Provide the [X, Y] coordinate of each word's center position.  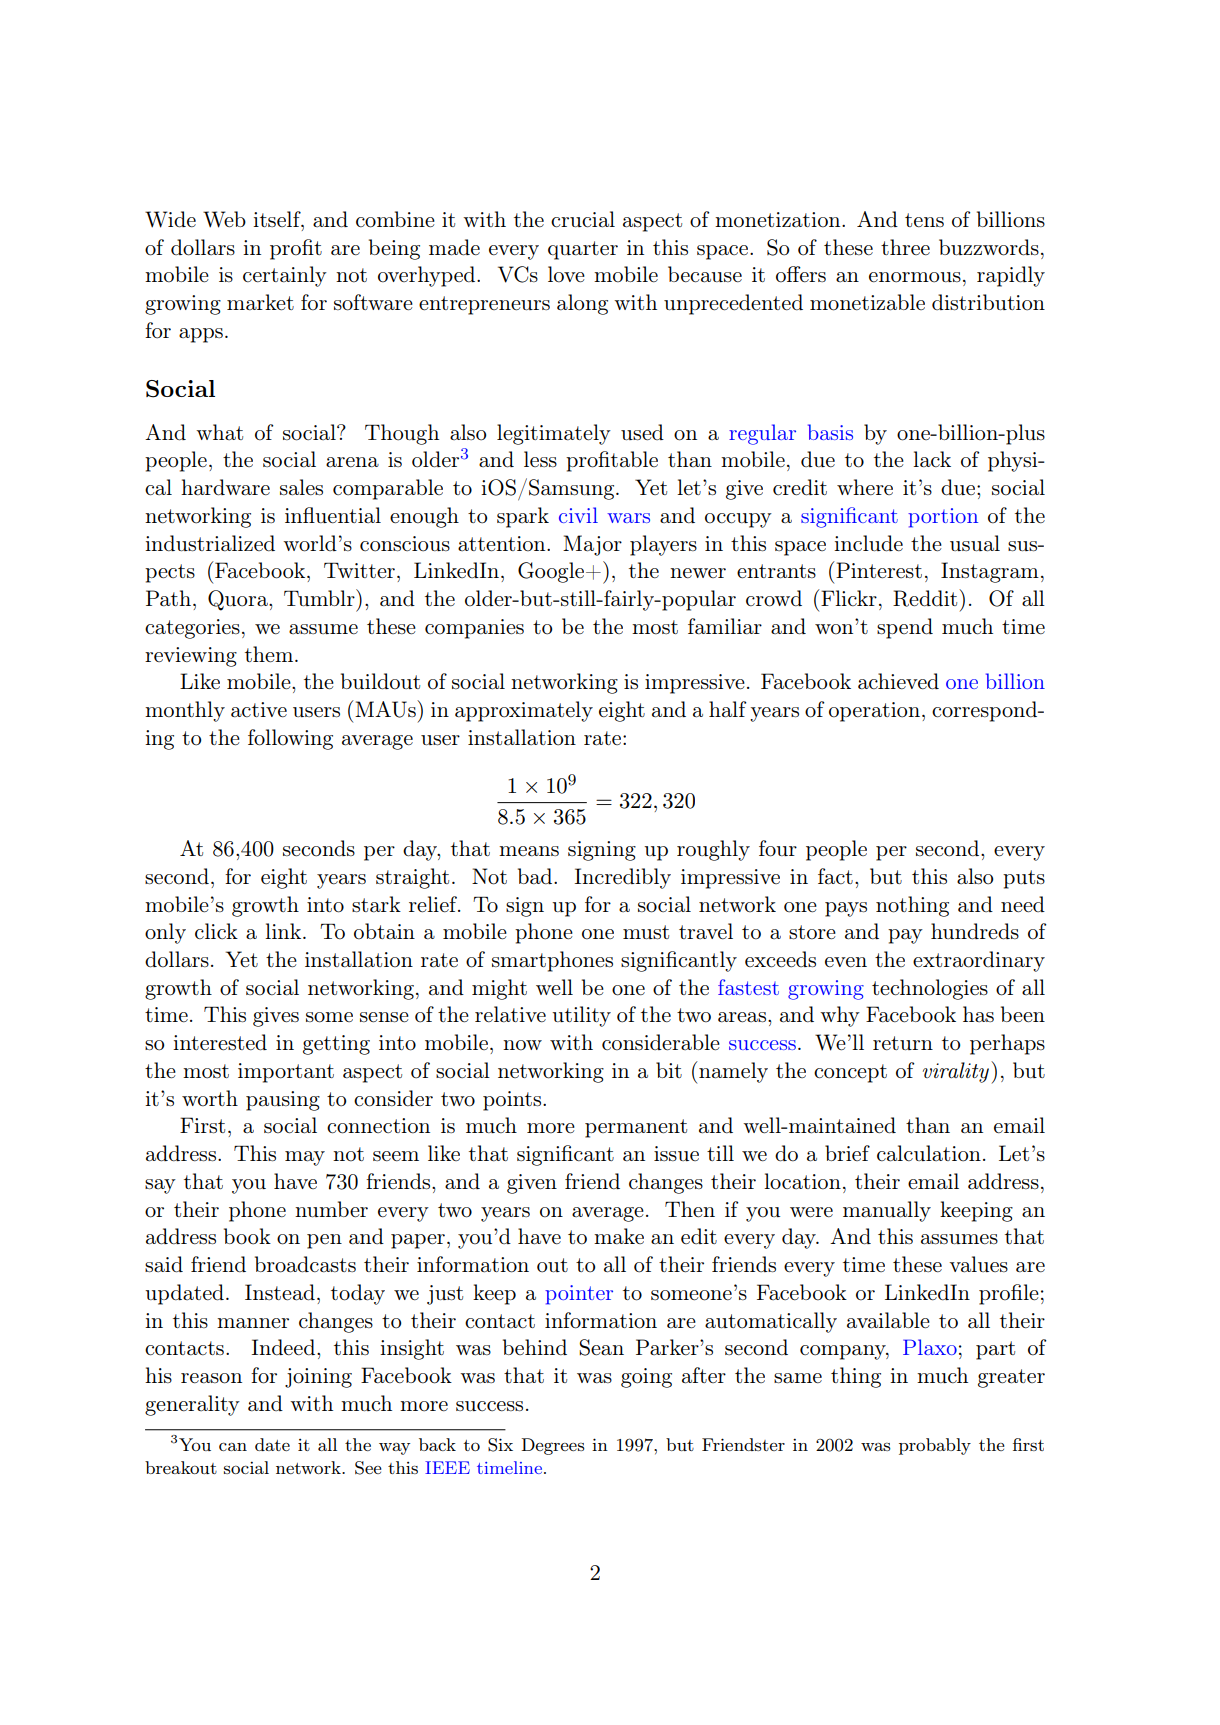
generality [192, 1405]
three [905, 247]
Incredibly [623, 878]
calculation [929, 1153]
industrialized [210, 543]
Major [592, 545]
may [305, 1158]
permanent [636, 1128]
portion [943, 518]
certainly [285, 276]
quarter [583, 250]
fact [835, 876]
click [216, 931]
